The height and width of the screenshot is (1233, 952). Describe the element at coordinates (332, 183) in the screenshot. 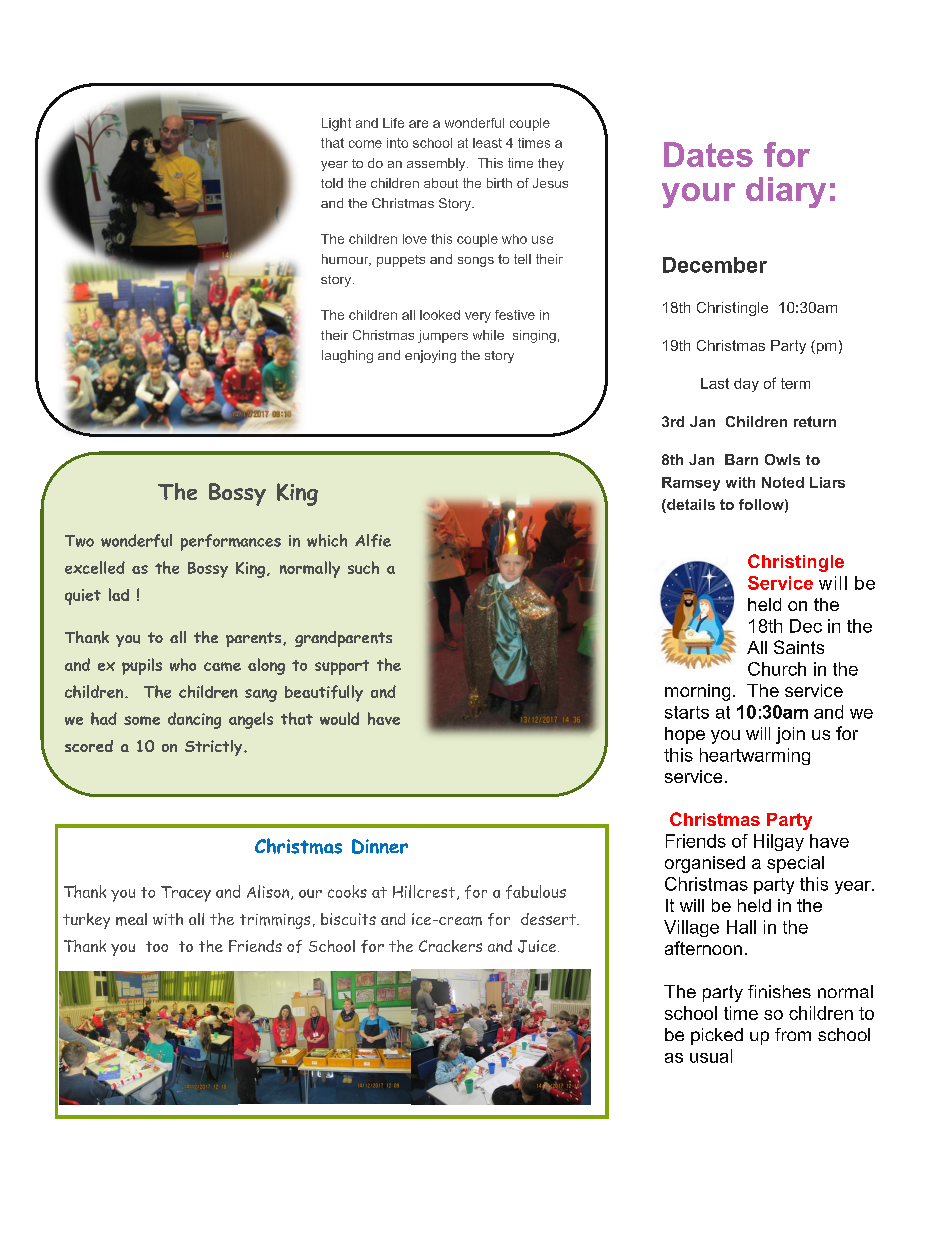

I see `told` at that location.
